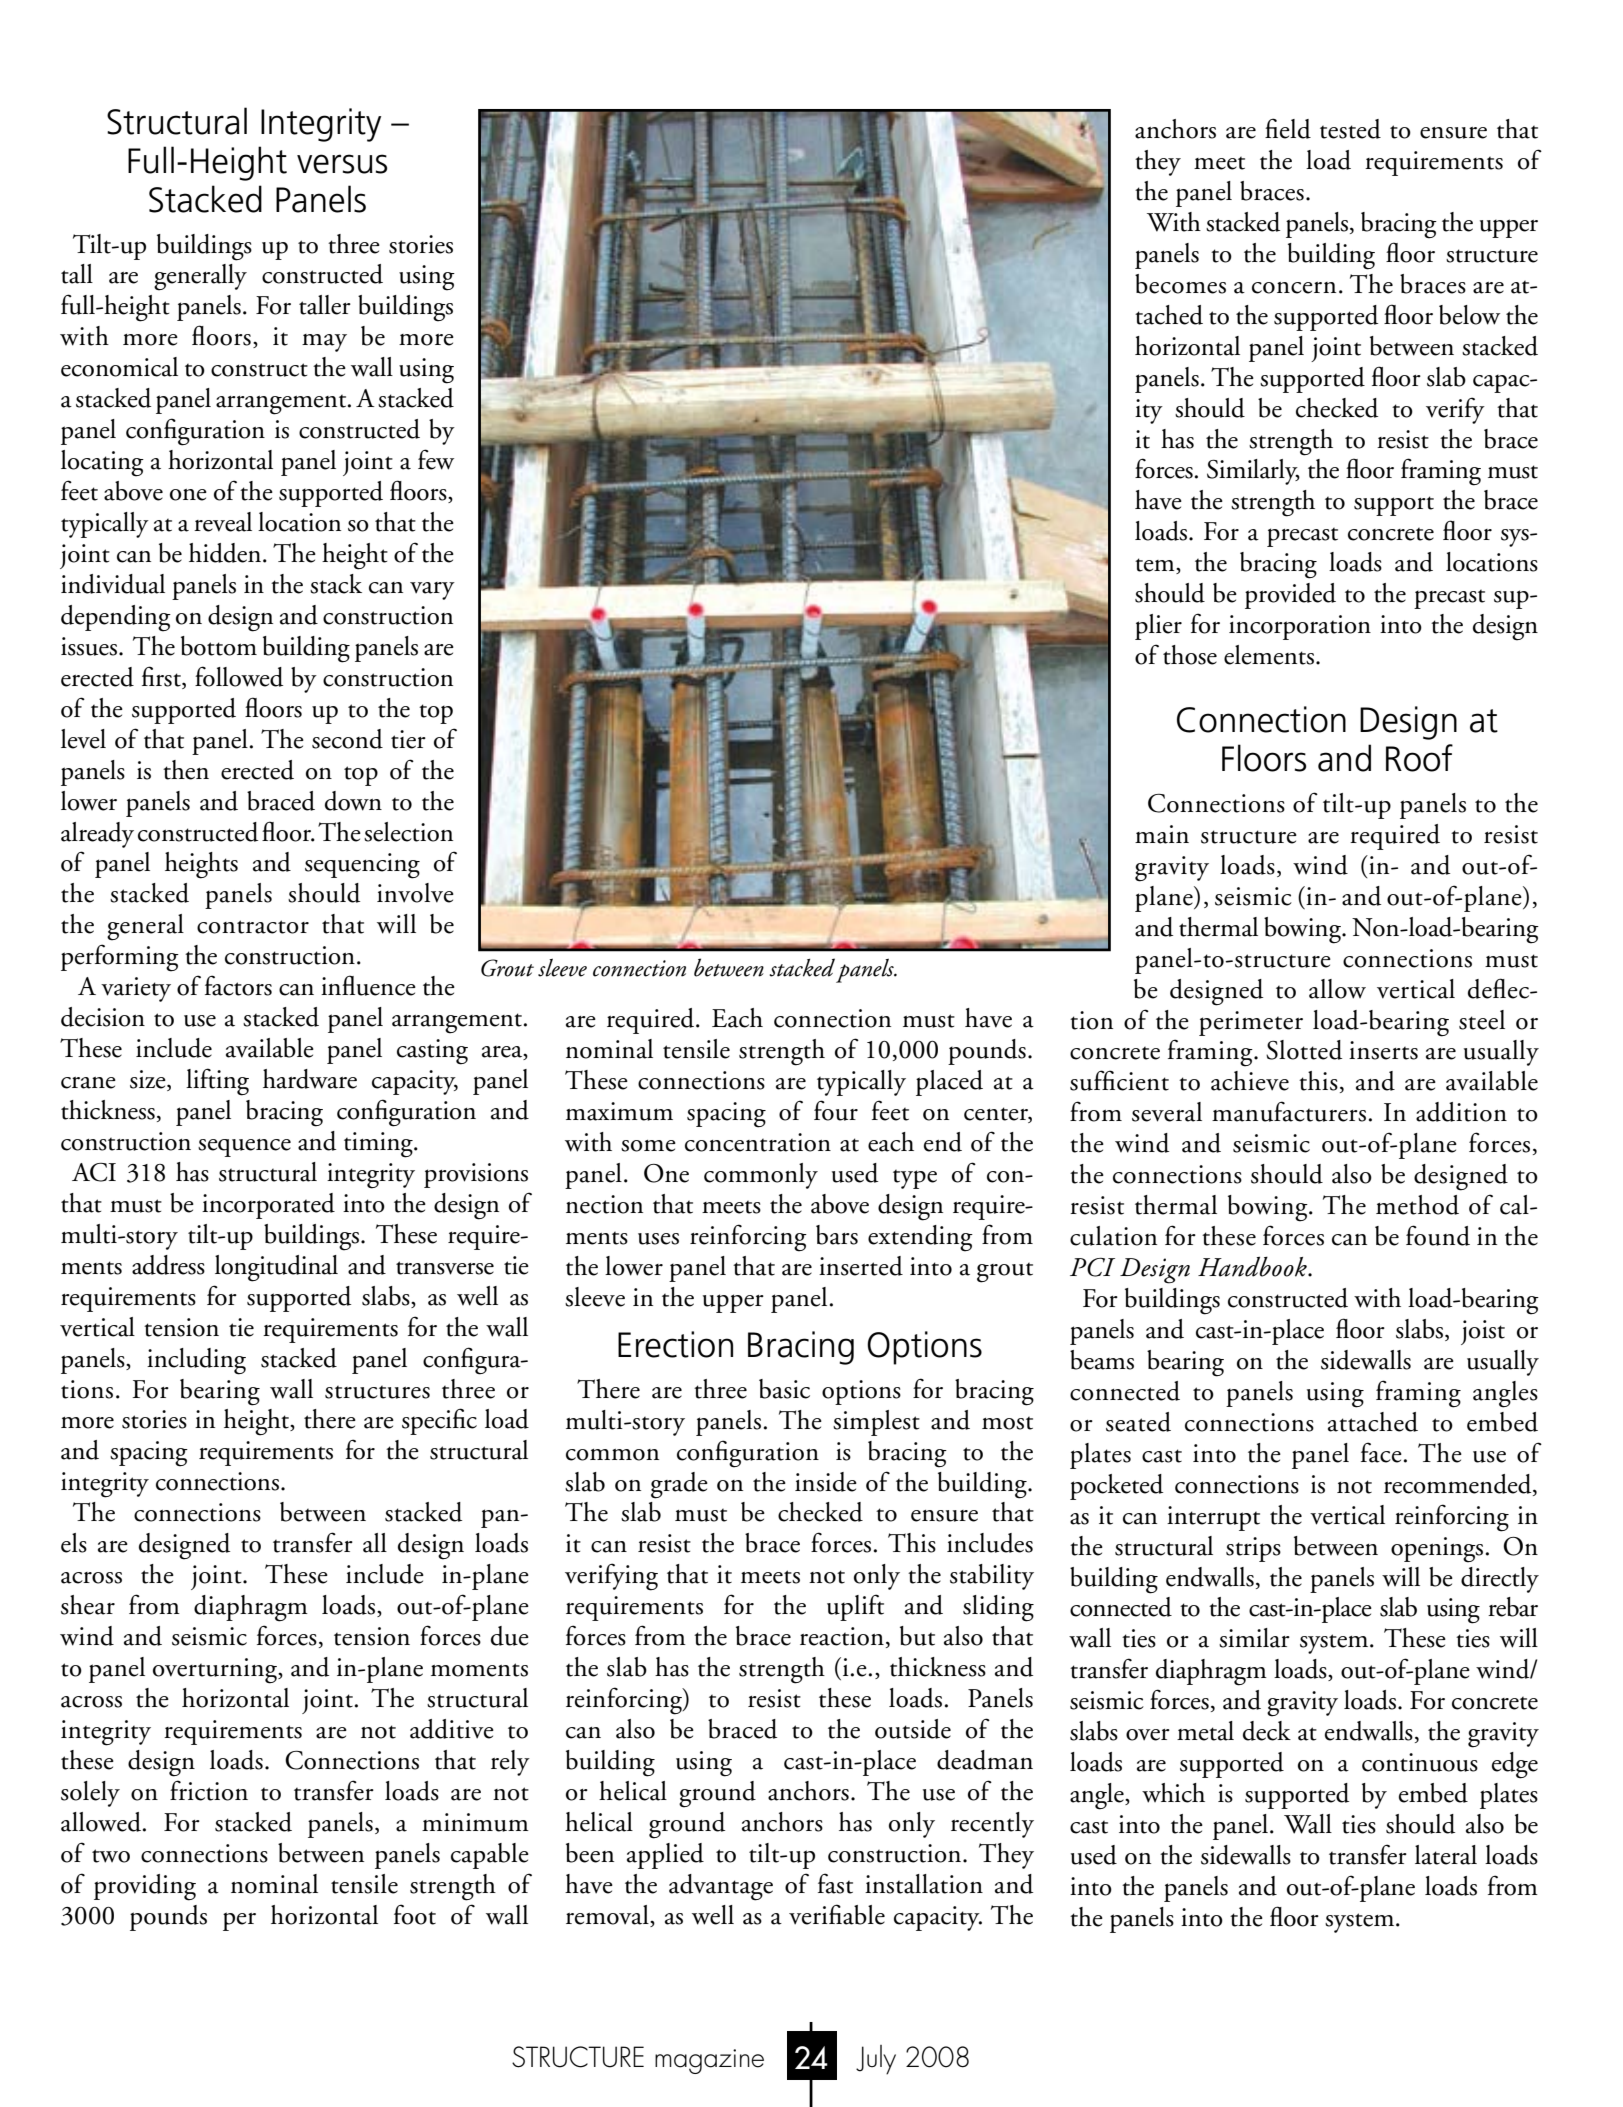 The height and width of the image is (2107, 1623). Describe the element at coordinates (1180, 284) in the image. I see `becomes` at that location.
